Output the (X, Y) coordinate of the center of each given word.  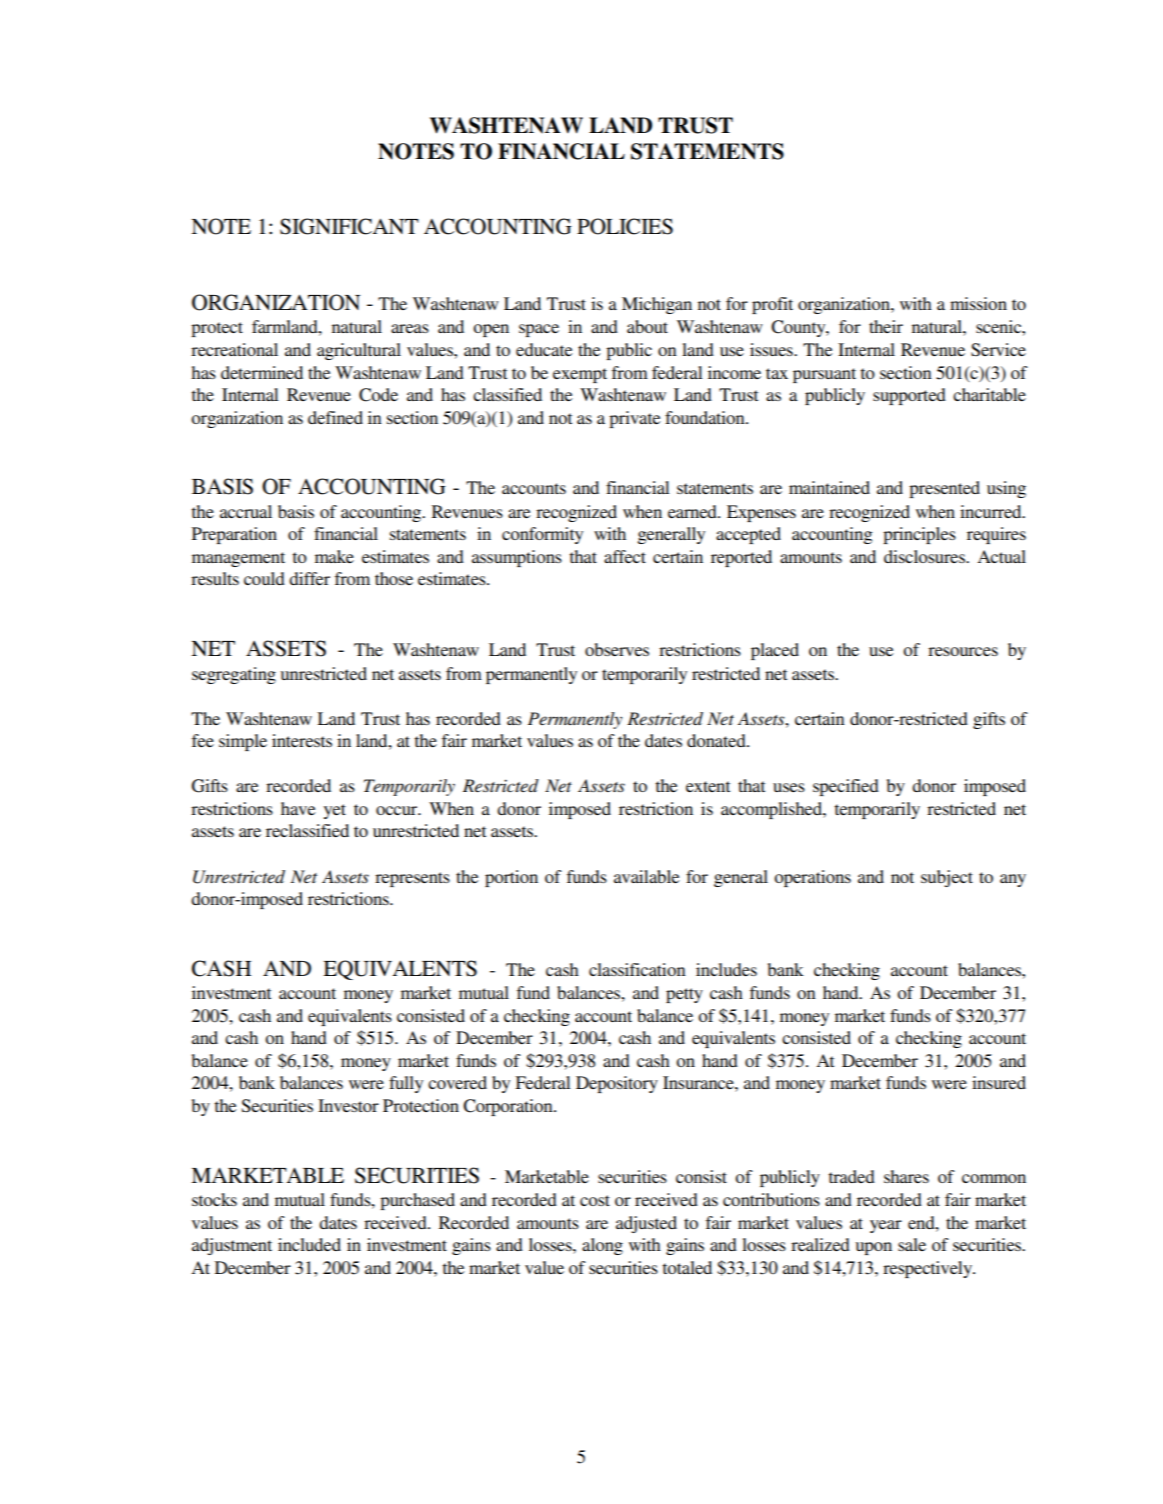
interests (302, 740)
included (309, 1244)
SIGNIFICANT (349, 226)
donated (717, 740)
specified (846, 787)
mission (978, 303)
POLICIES (625, 226)
